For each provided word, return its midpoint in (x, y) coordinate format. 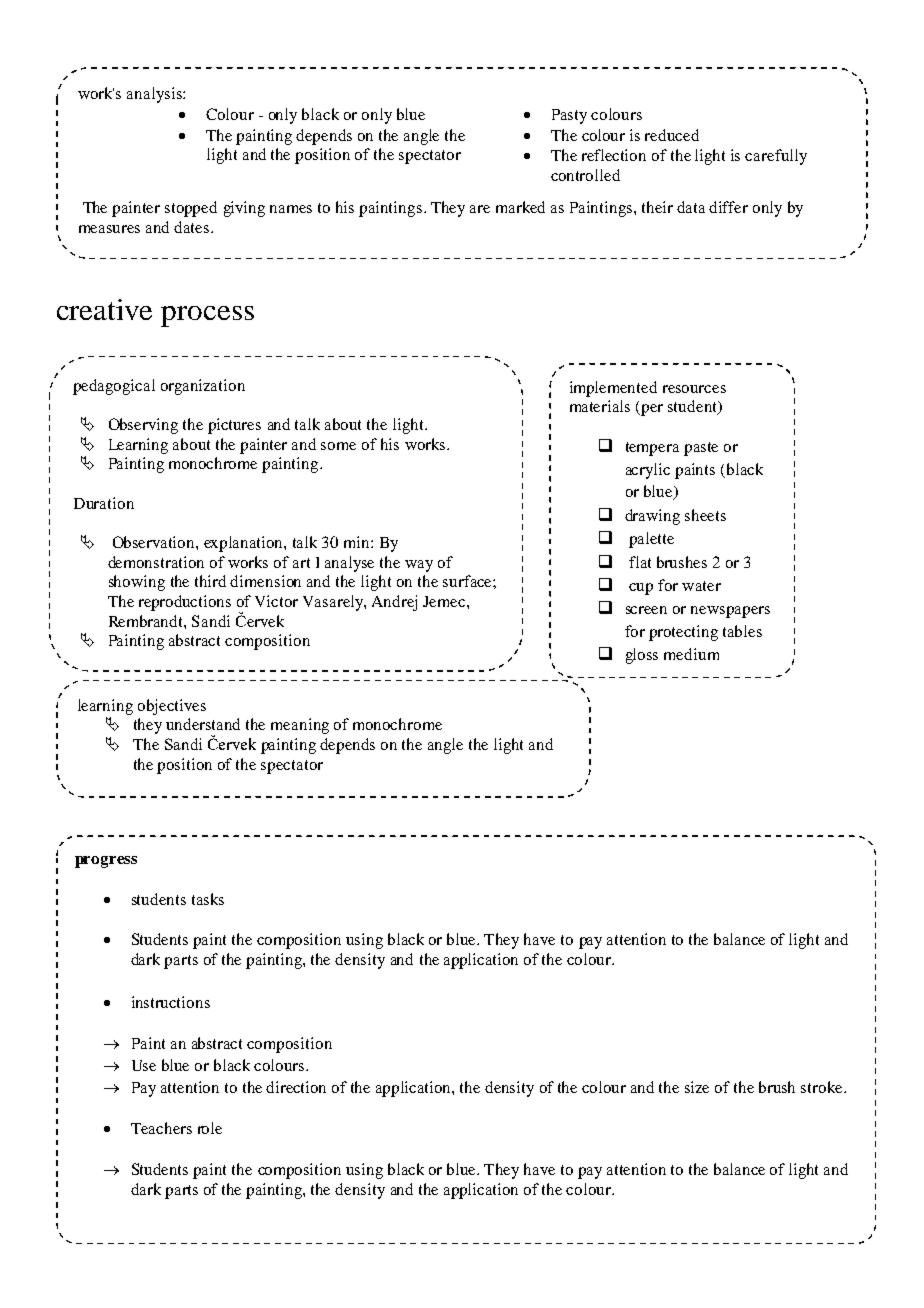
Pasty (569, 116)
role (210, 1128)
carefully (776, 157)
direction (296, 1087)
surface (468, 581)
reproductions (185, 603)
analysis (155, 95)
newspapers (730, 612)
